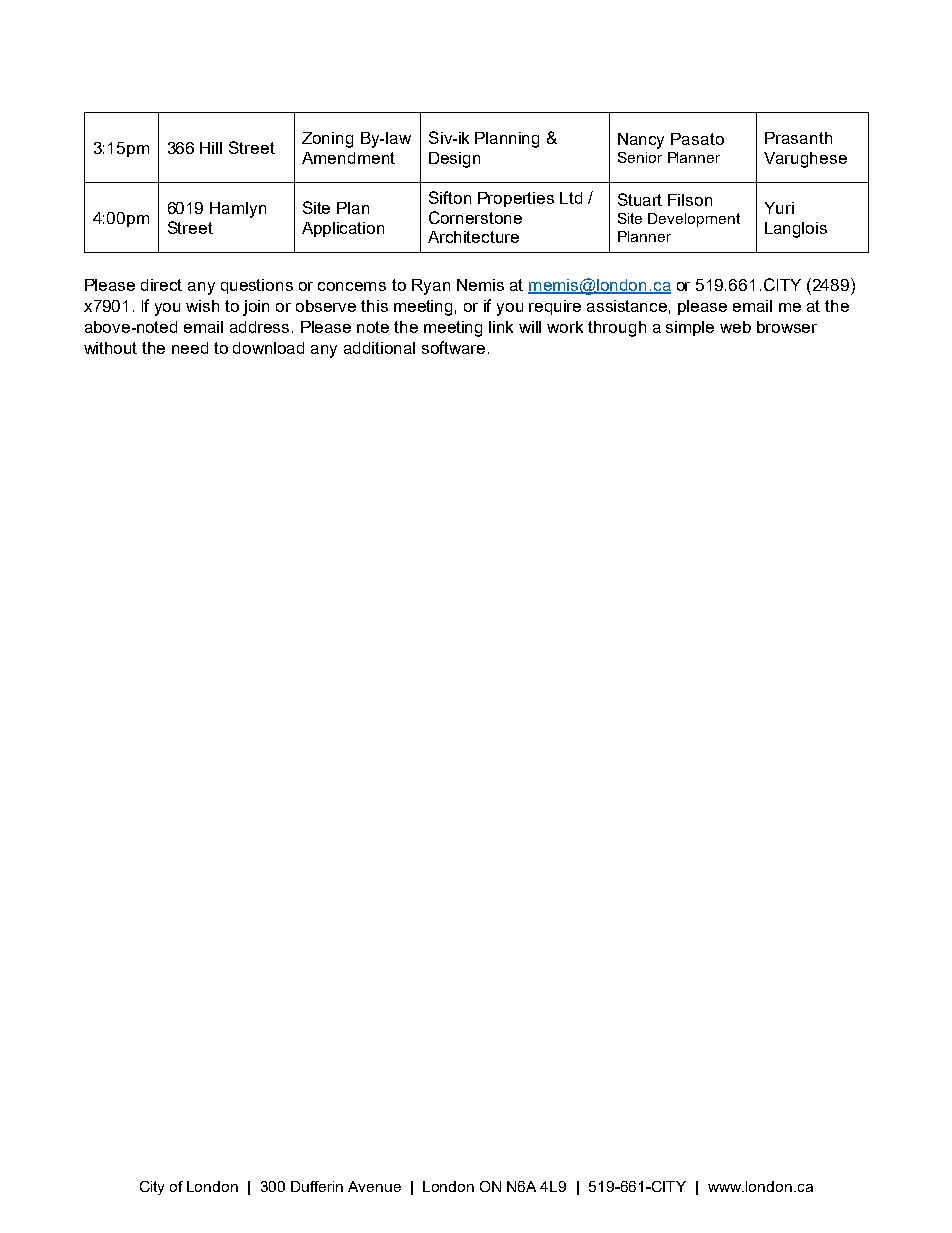 The width and height of the document is (952, 1233). What do you see at coordinates (453, 347) in the document?
I see `software` at bounding box center [453, 347].
